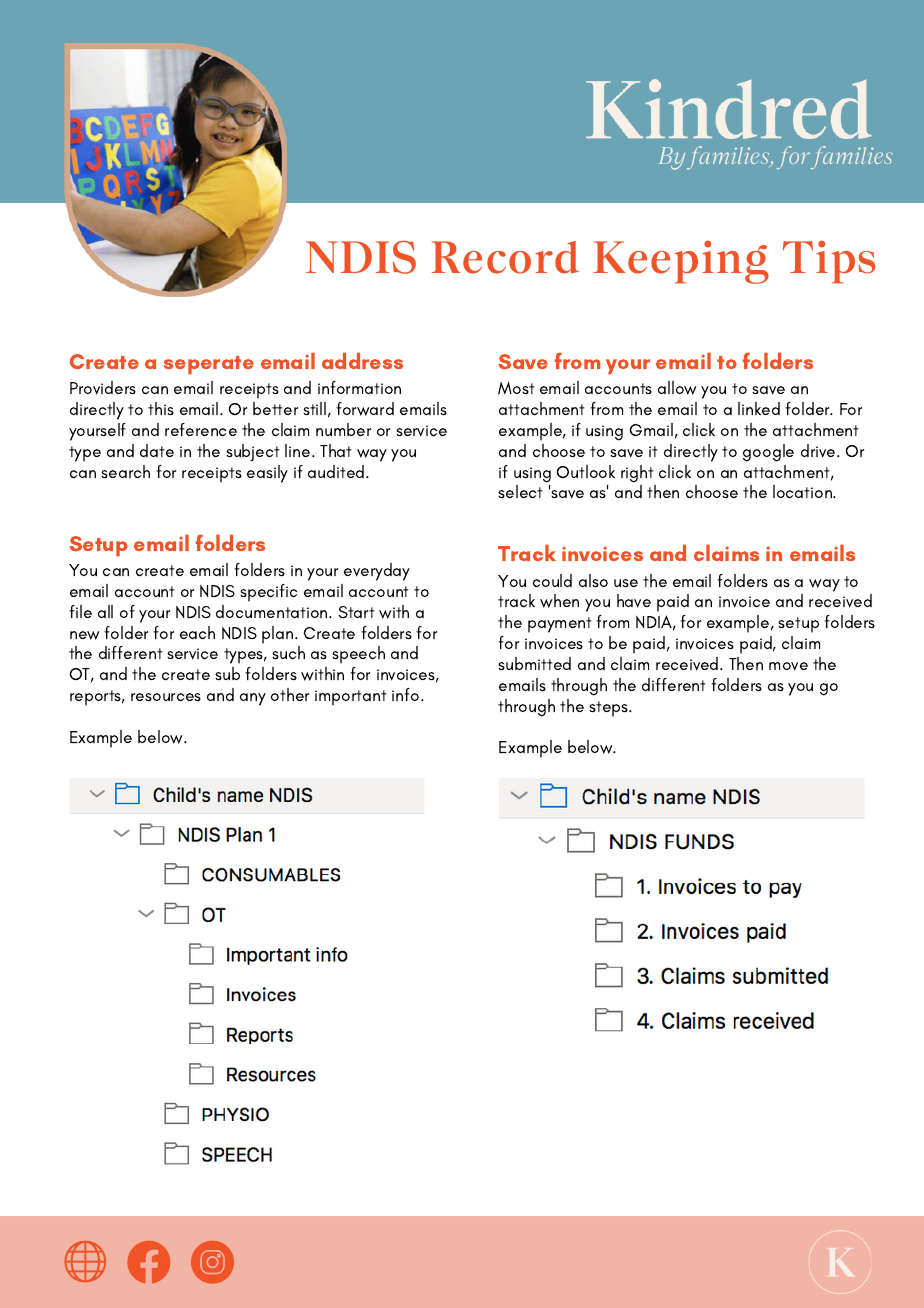 This page has width=924, height=1308. I want to click on everyday, so click(377, 572).
